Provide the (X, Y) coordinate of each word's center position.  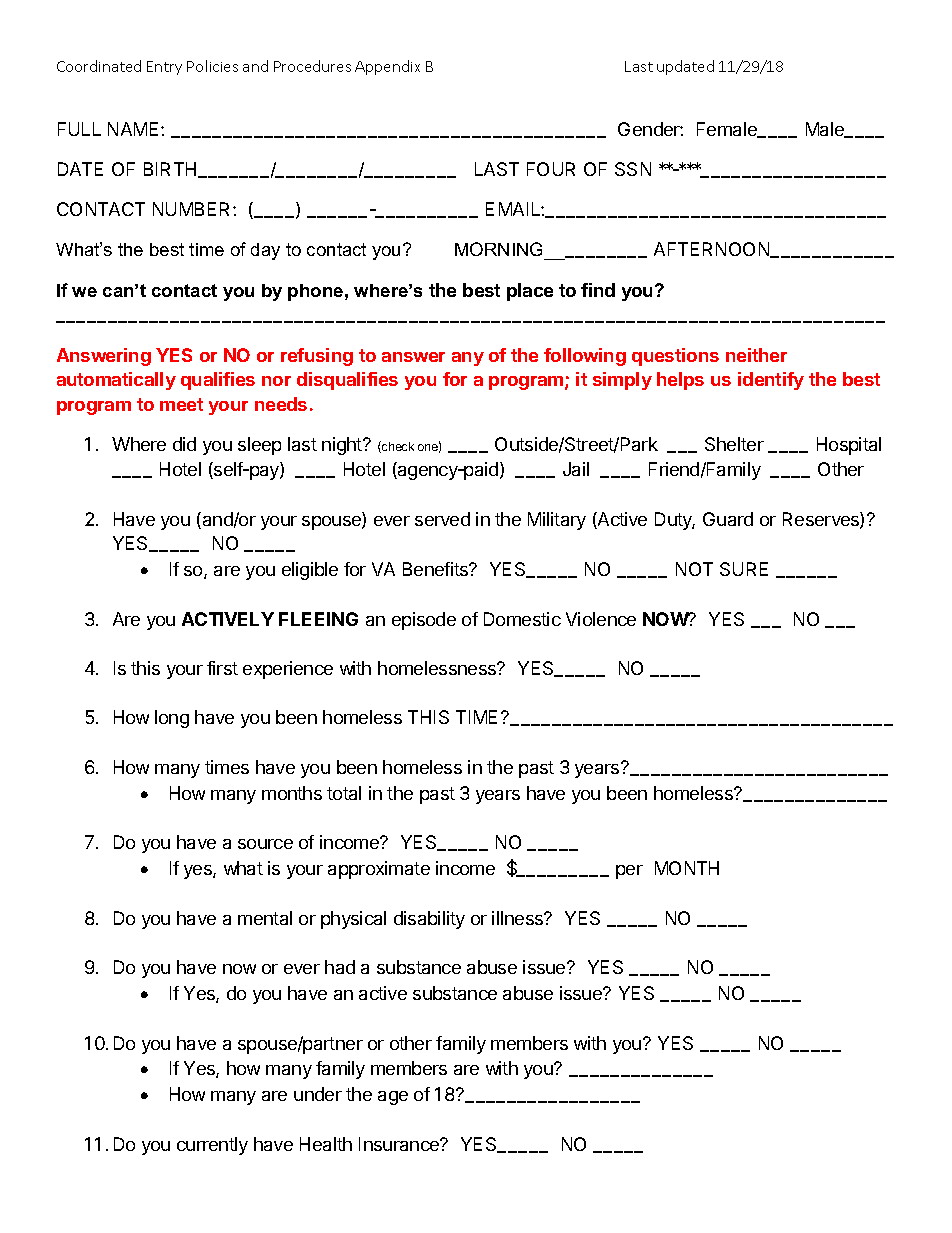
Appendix (387, 67)
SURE (744, 569)
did (184, 444)
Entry (164, 68)
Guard (728, 519)
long (172, 719)
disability (429, 920)
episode (424, 621)
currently (212, 1146)
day (265, 251)
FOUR (551, 169)
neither (756, 355)
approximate (379, 870)
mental (265, 918)
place (530, 292)
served (442, 519)
